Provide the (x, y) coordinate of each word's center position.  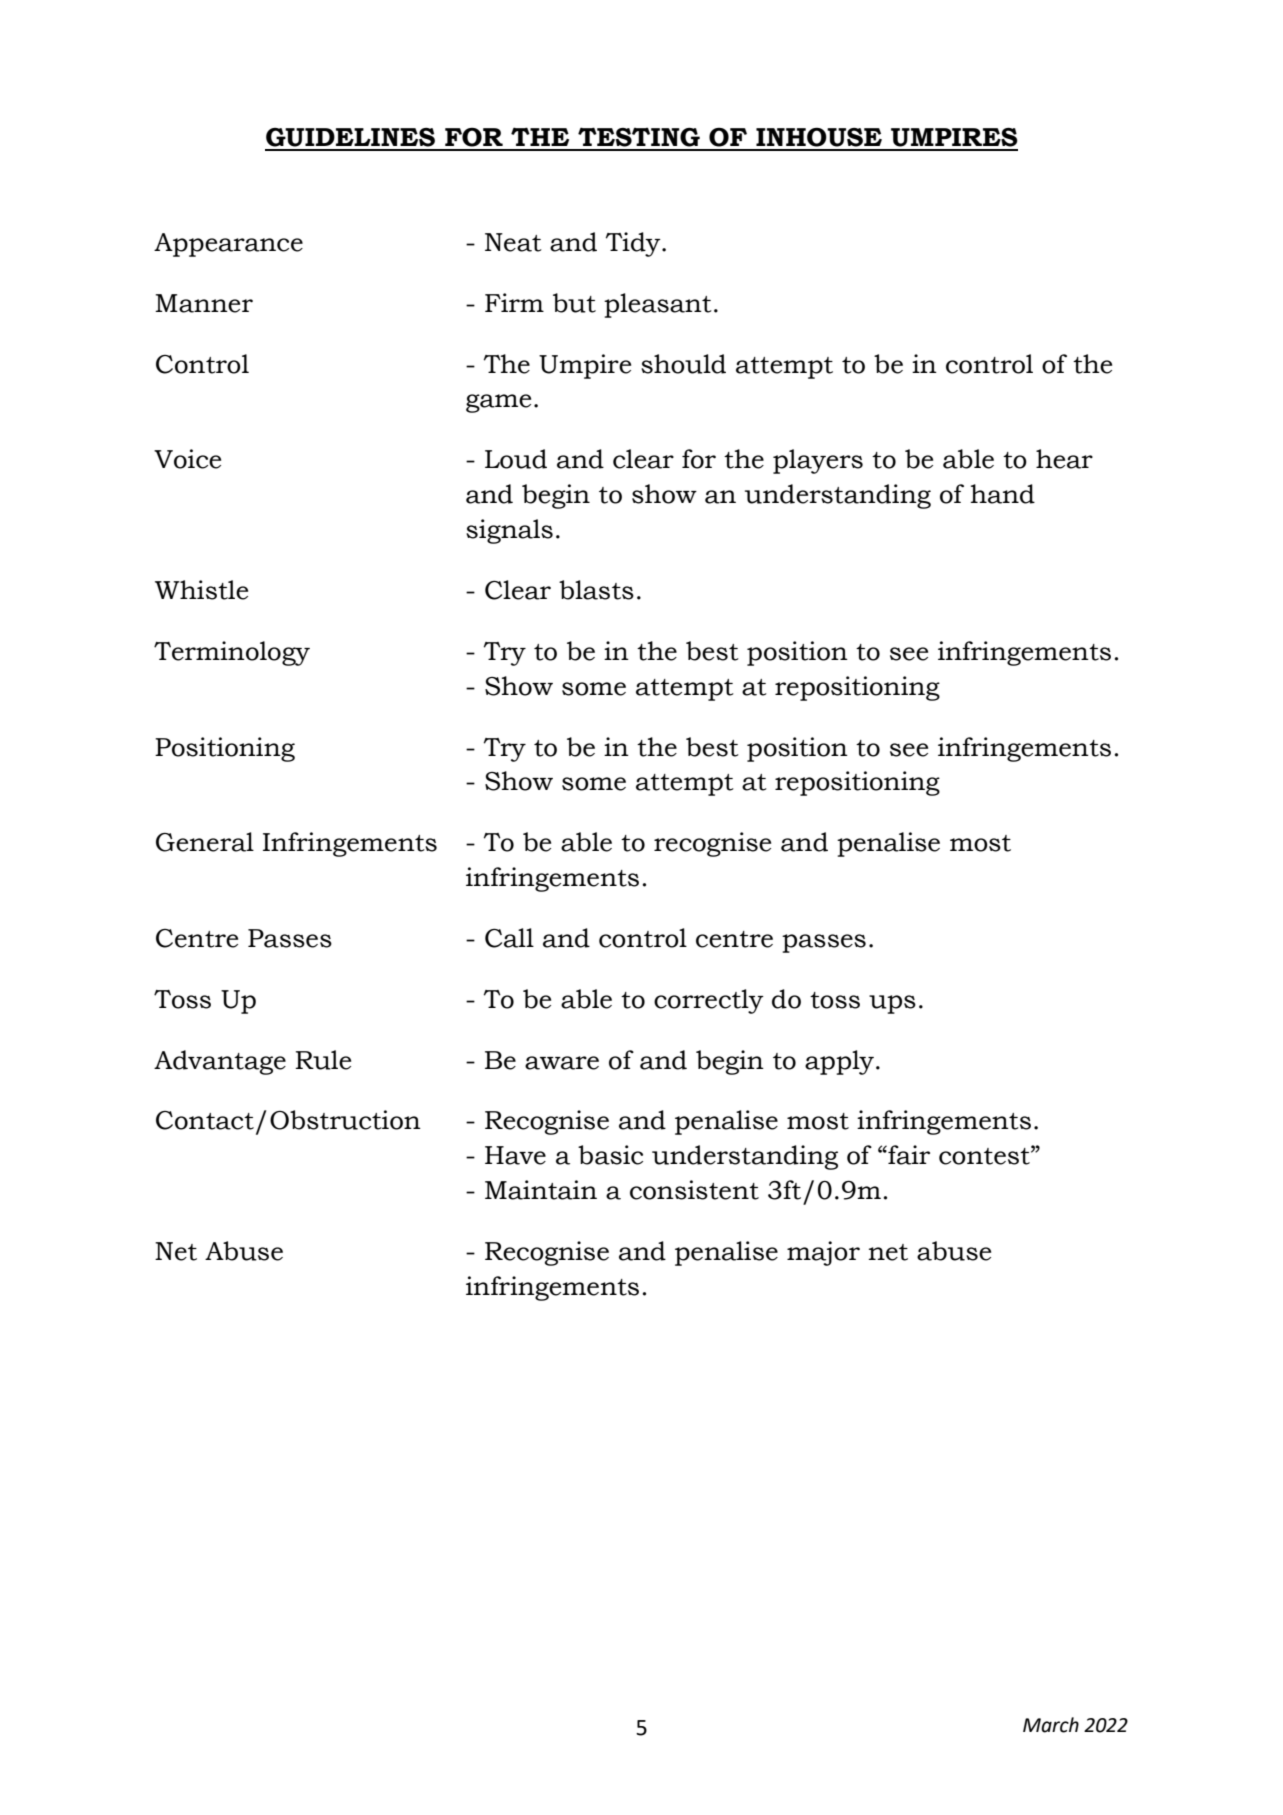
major (823, 1253)
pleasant (658, 305)
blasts (596, 590)
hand (1003, 494)
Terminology (232, 653)
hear (1064, 459)
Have (515, 1155)
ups (892, 1004)
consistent (694, 1190)
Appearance (228, 245)
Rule (323, 1060)
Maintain (541, 1190)
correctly (709, 1001)
